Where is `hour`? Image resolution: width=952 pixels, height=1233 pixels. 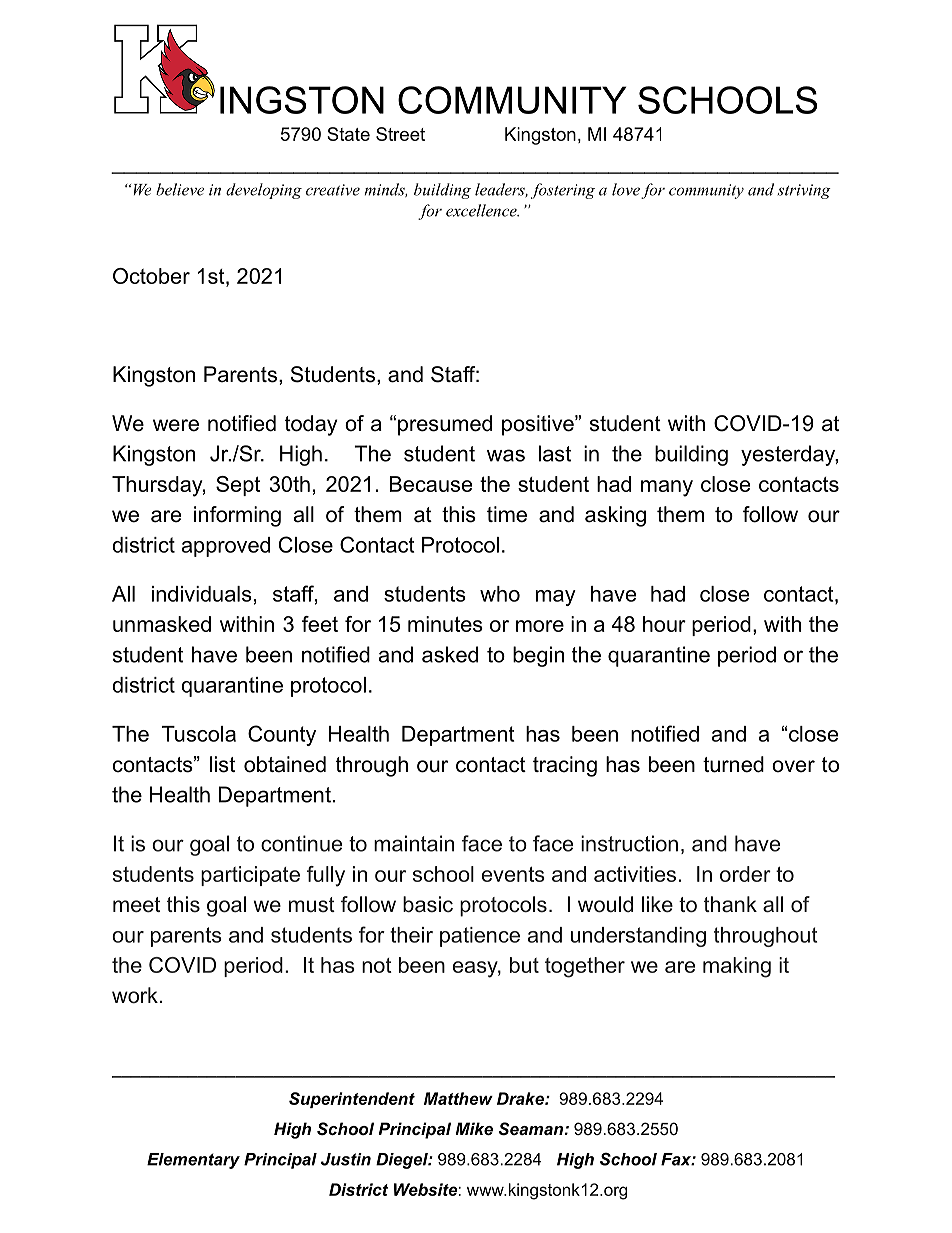 hour is located at coordinates (664, 624).
